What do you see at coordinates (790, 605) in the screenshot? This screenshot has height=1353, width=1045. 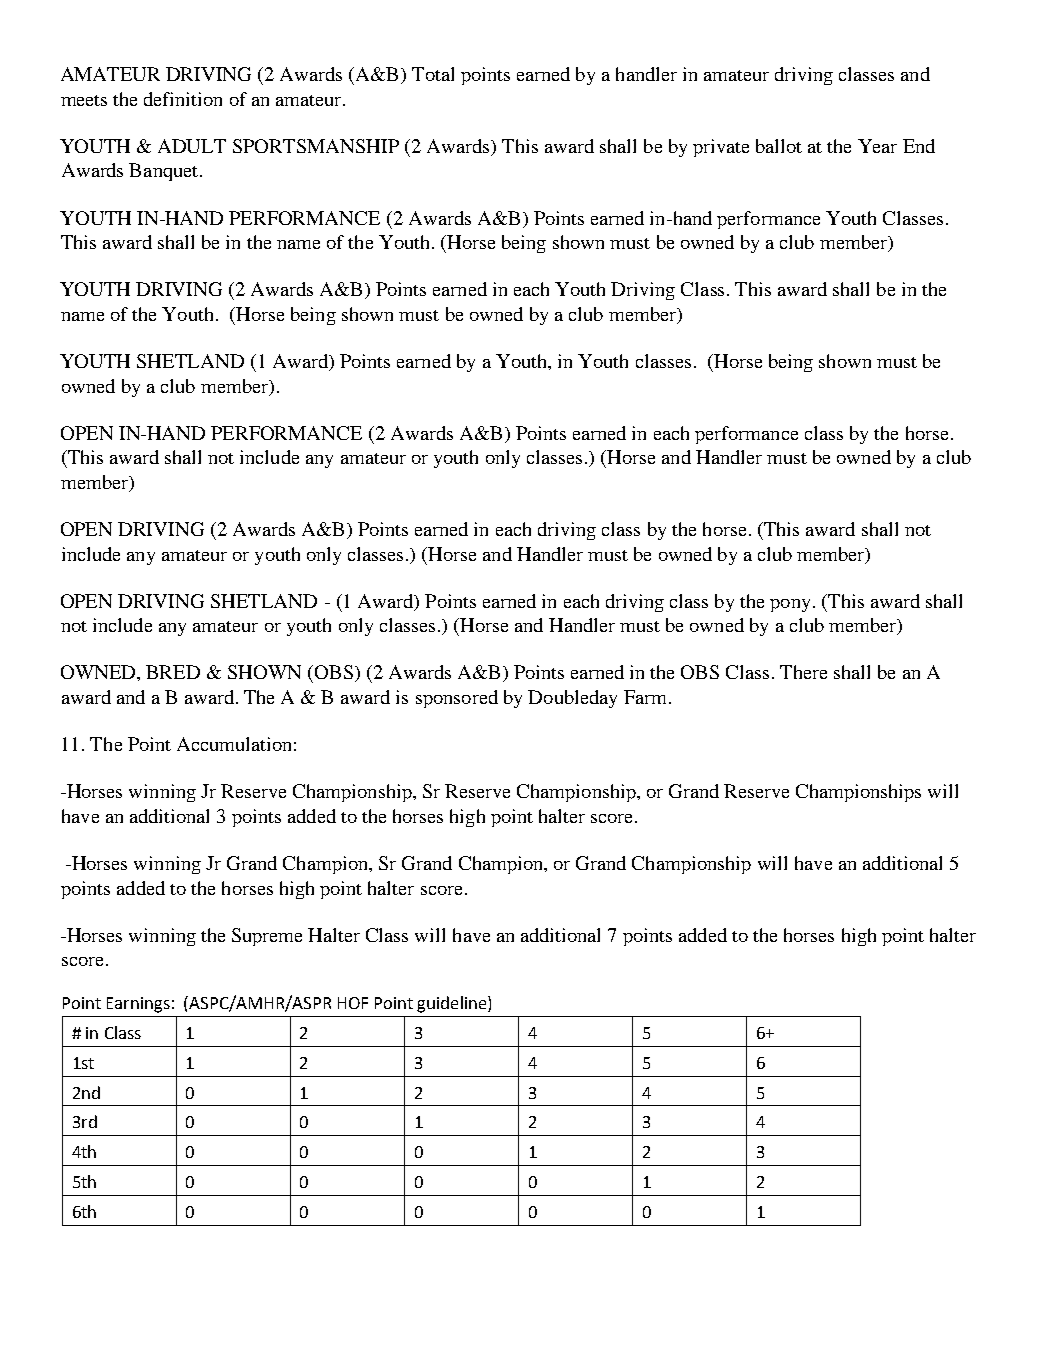 I see `pony` at bounding box center [790, 605].
